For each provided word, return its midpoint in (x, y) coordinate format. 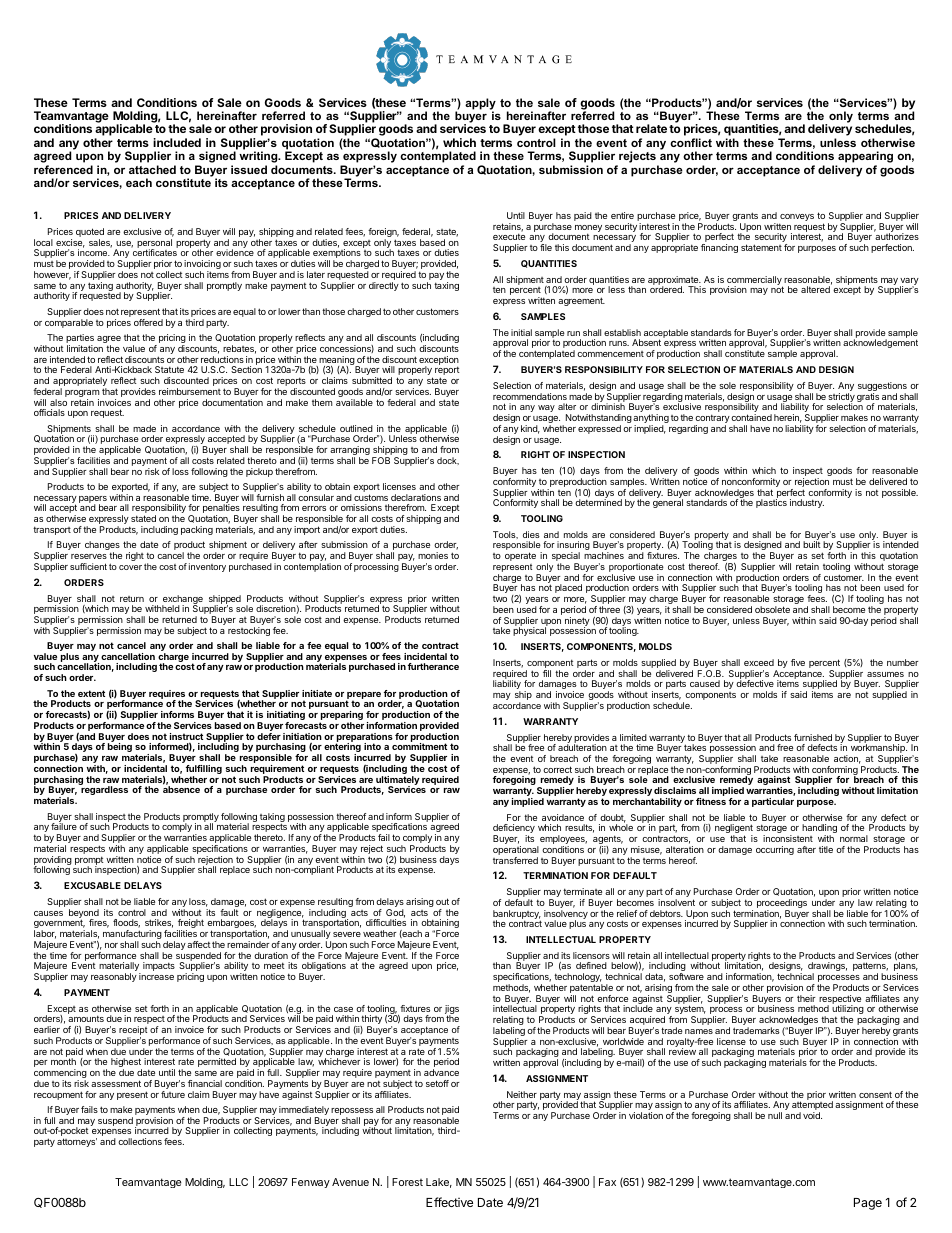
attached (152, 169)
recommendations (530, 396)
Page (868, 1204)
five (798, 662)
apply (480, 105)
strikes (159, 923)
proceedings (782, 905)
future (173, 1094)
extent (91, 693)
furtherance (433, 666)
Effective (449, 1202)
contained (751, 417)
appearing (864, 158)
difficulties (386, 922)
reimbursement (190, 391)
